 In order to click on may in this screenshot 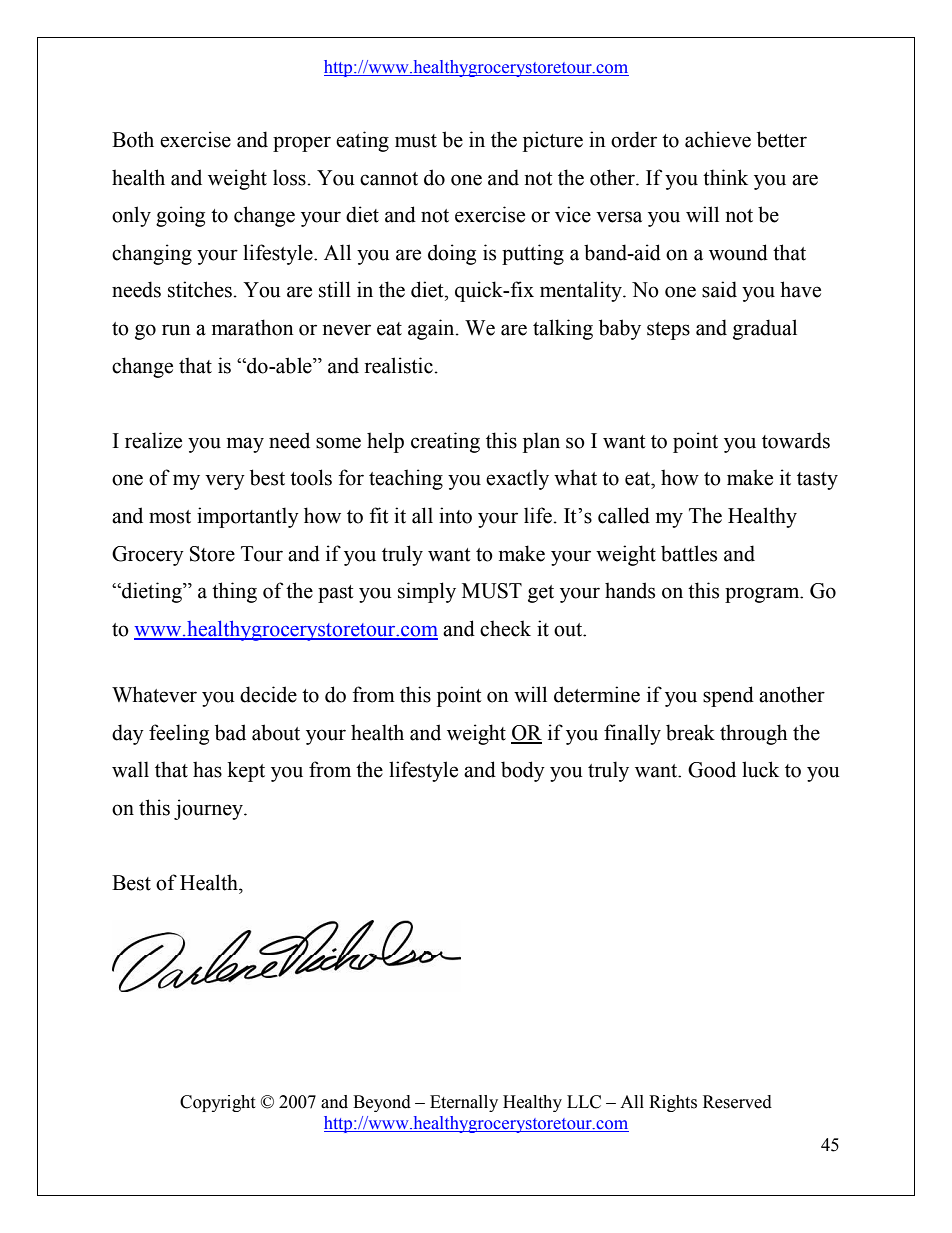, I will do `click(245, 445)`.
